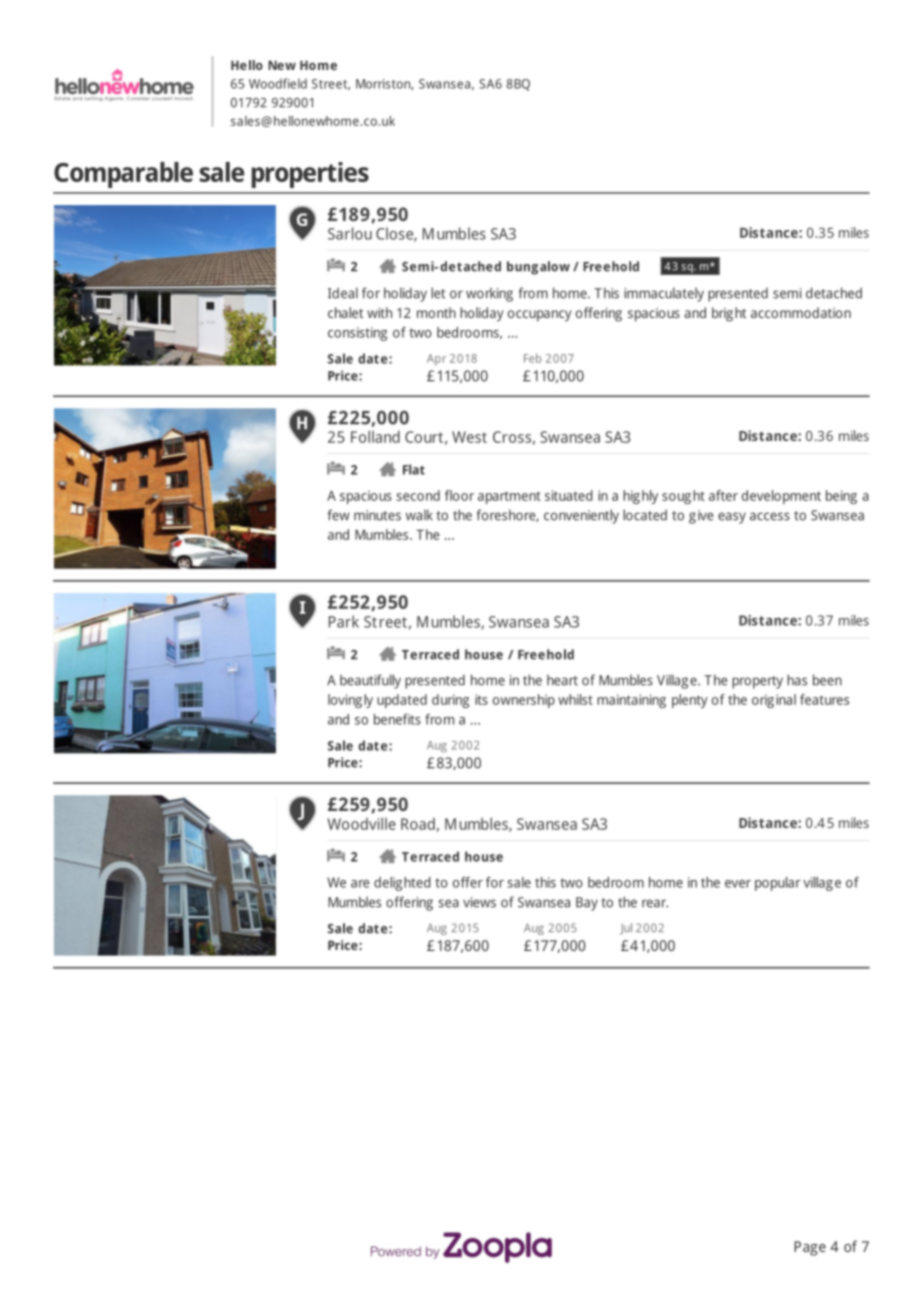 The width and height of the screenshot is (924, 1308). Describe the element at coordinates (774, 701) in the screenshot. I see `original` at that location.
